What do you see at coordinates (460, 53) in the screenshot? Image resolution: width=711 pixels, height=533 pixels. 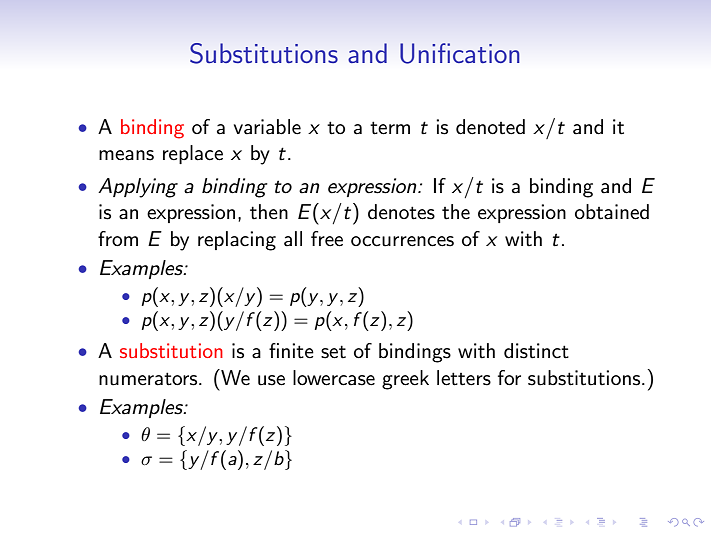 I see `Unification` at bounding box center [460, 53].
